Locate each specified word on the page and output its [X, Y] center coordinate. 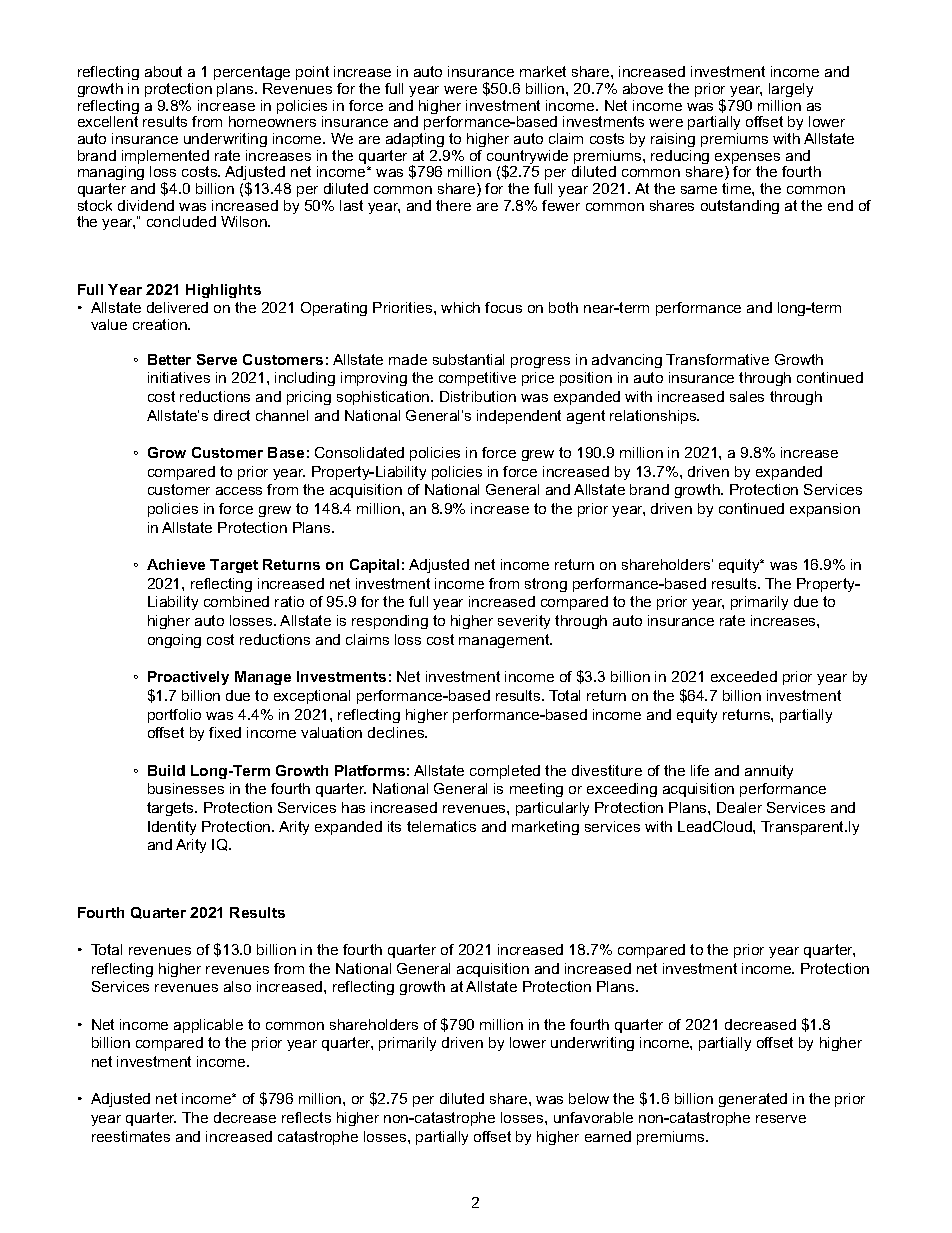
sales [747, 396]
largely [791, 90]
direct [232, 415]
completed [505, 772]
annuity [769, 772]
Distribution [478, 396]
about [163, 71]
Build [166, 770]
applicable [208, 1026]
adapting [415, 140]
